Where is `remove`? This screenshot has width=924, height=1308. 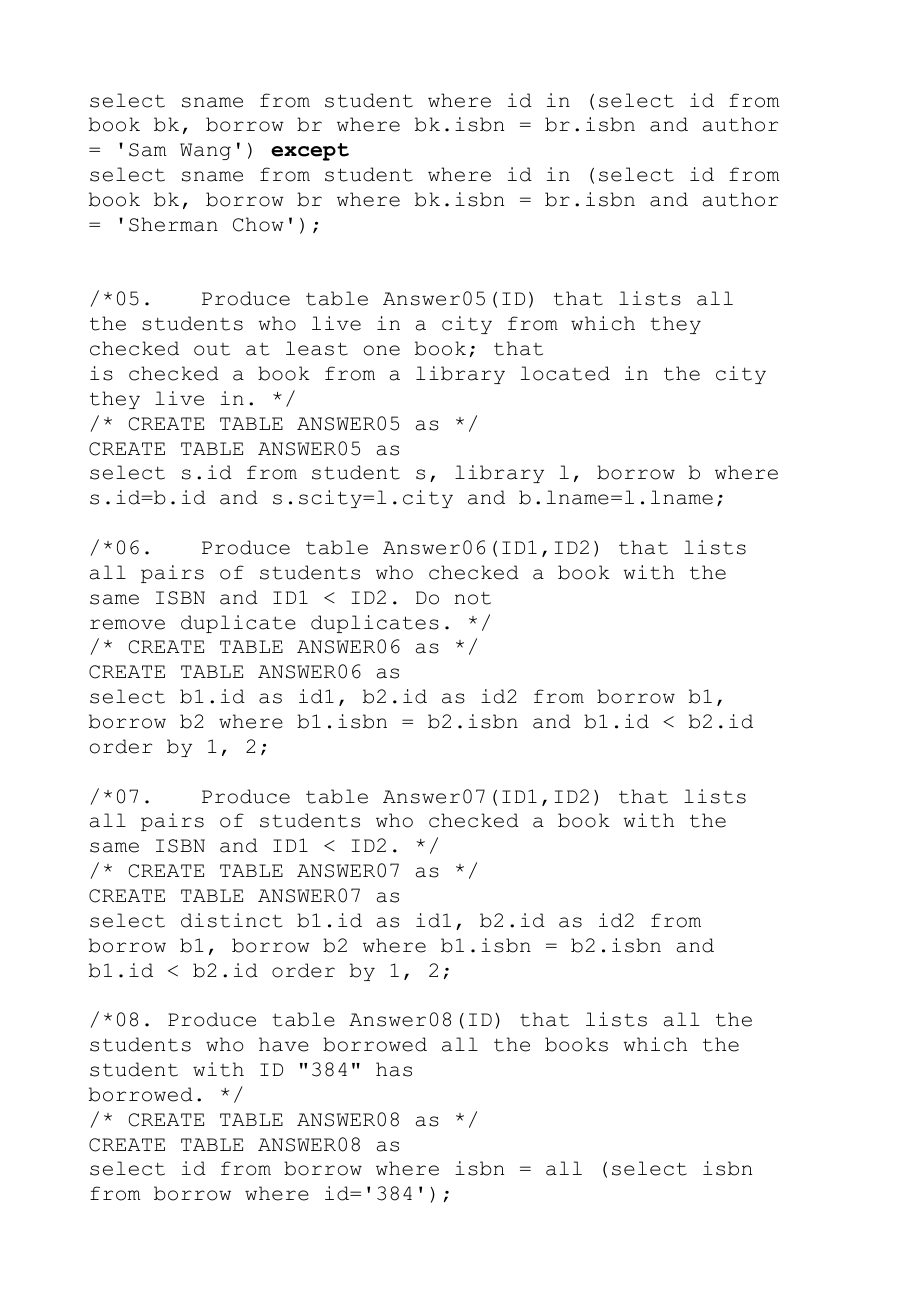
remove is located at coordinates (127, 624).
